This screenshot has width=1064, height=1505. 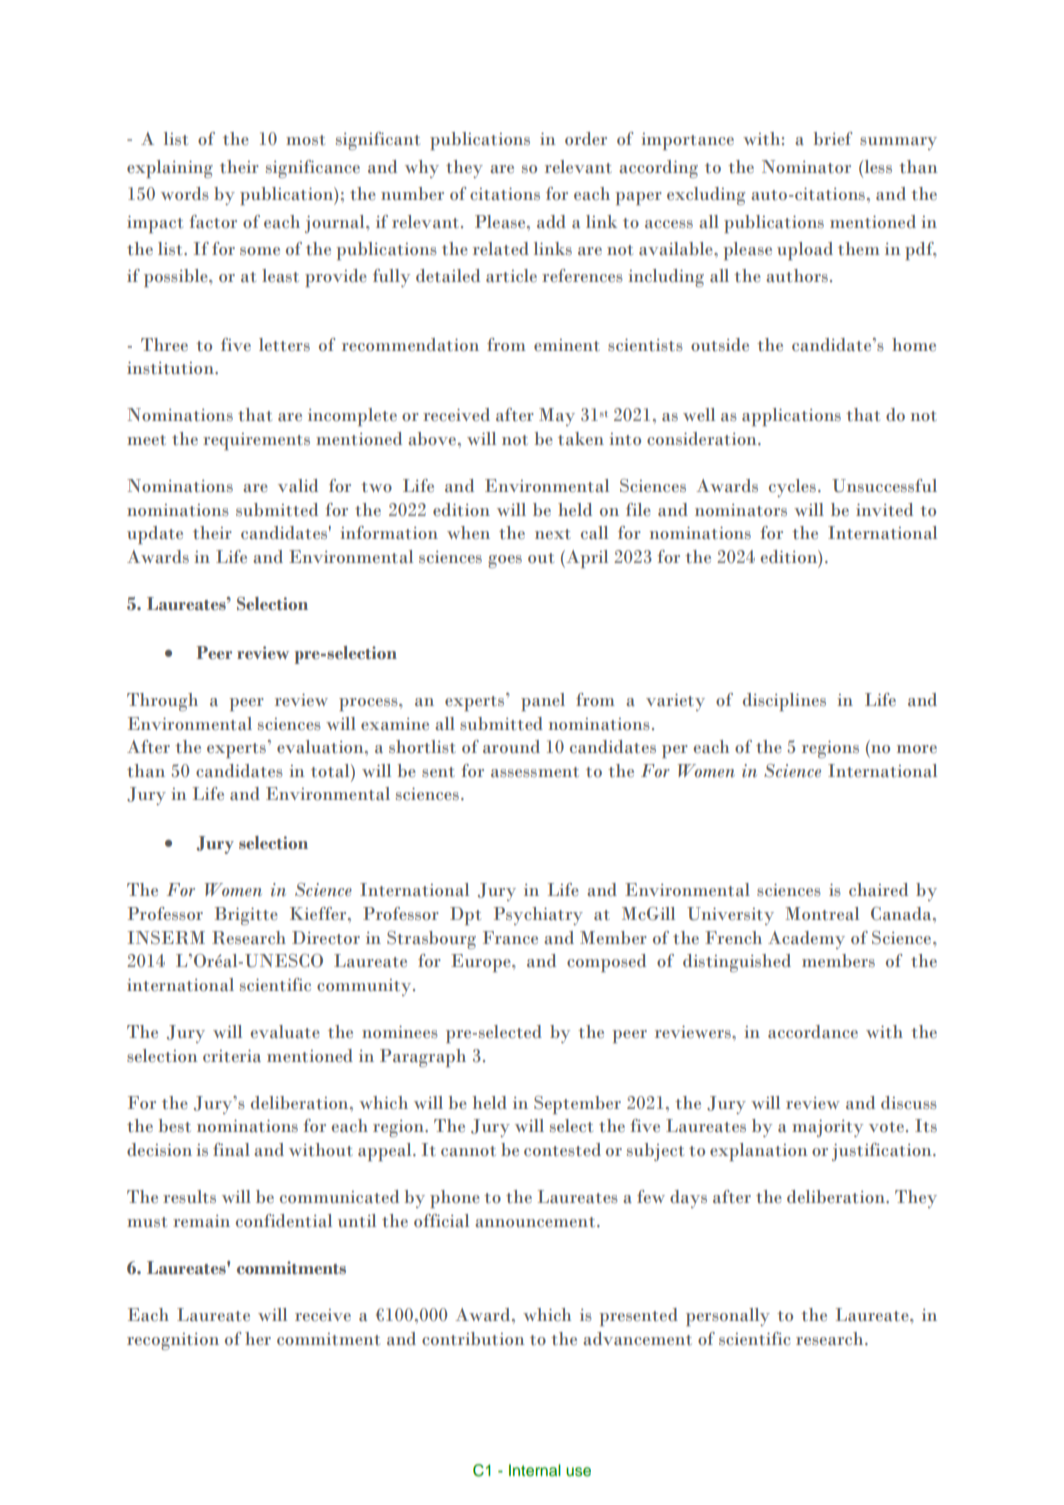 I want to click on assessment, so click(x=535, y=772).
